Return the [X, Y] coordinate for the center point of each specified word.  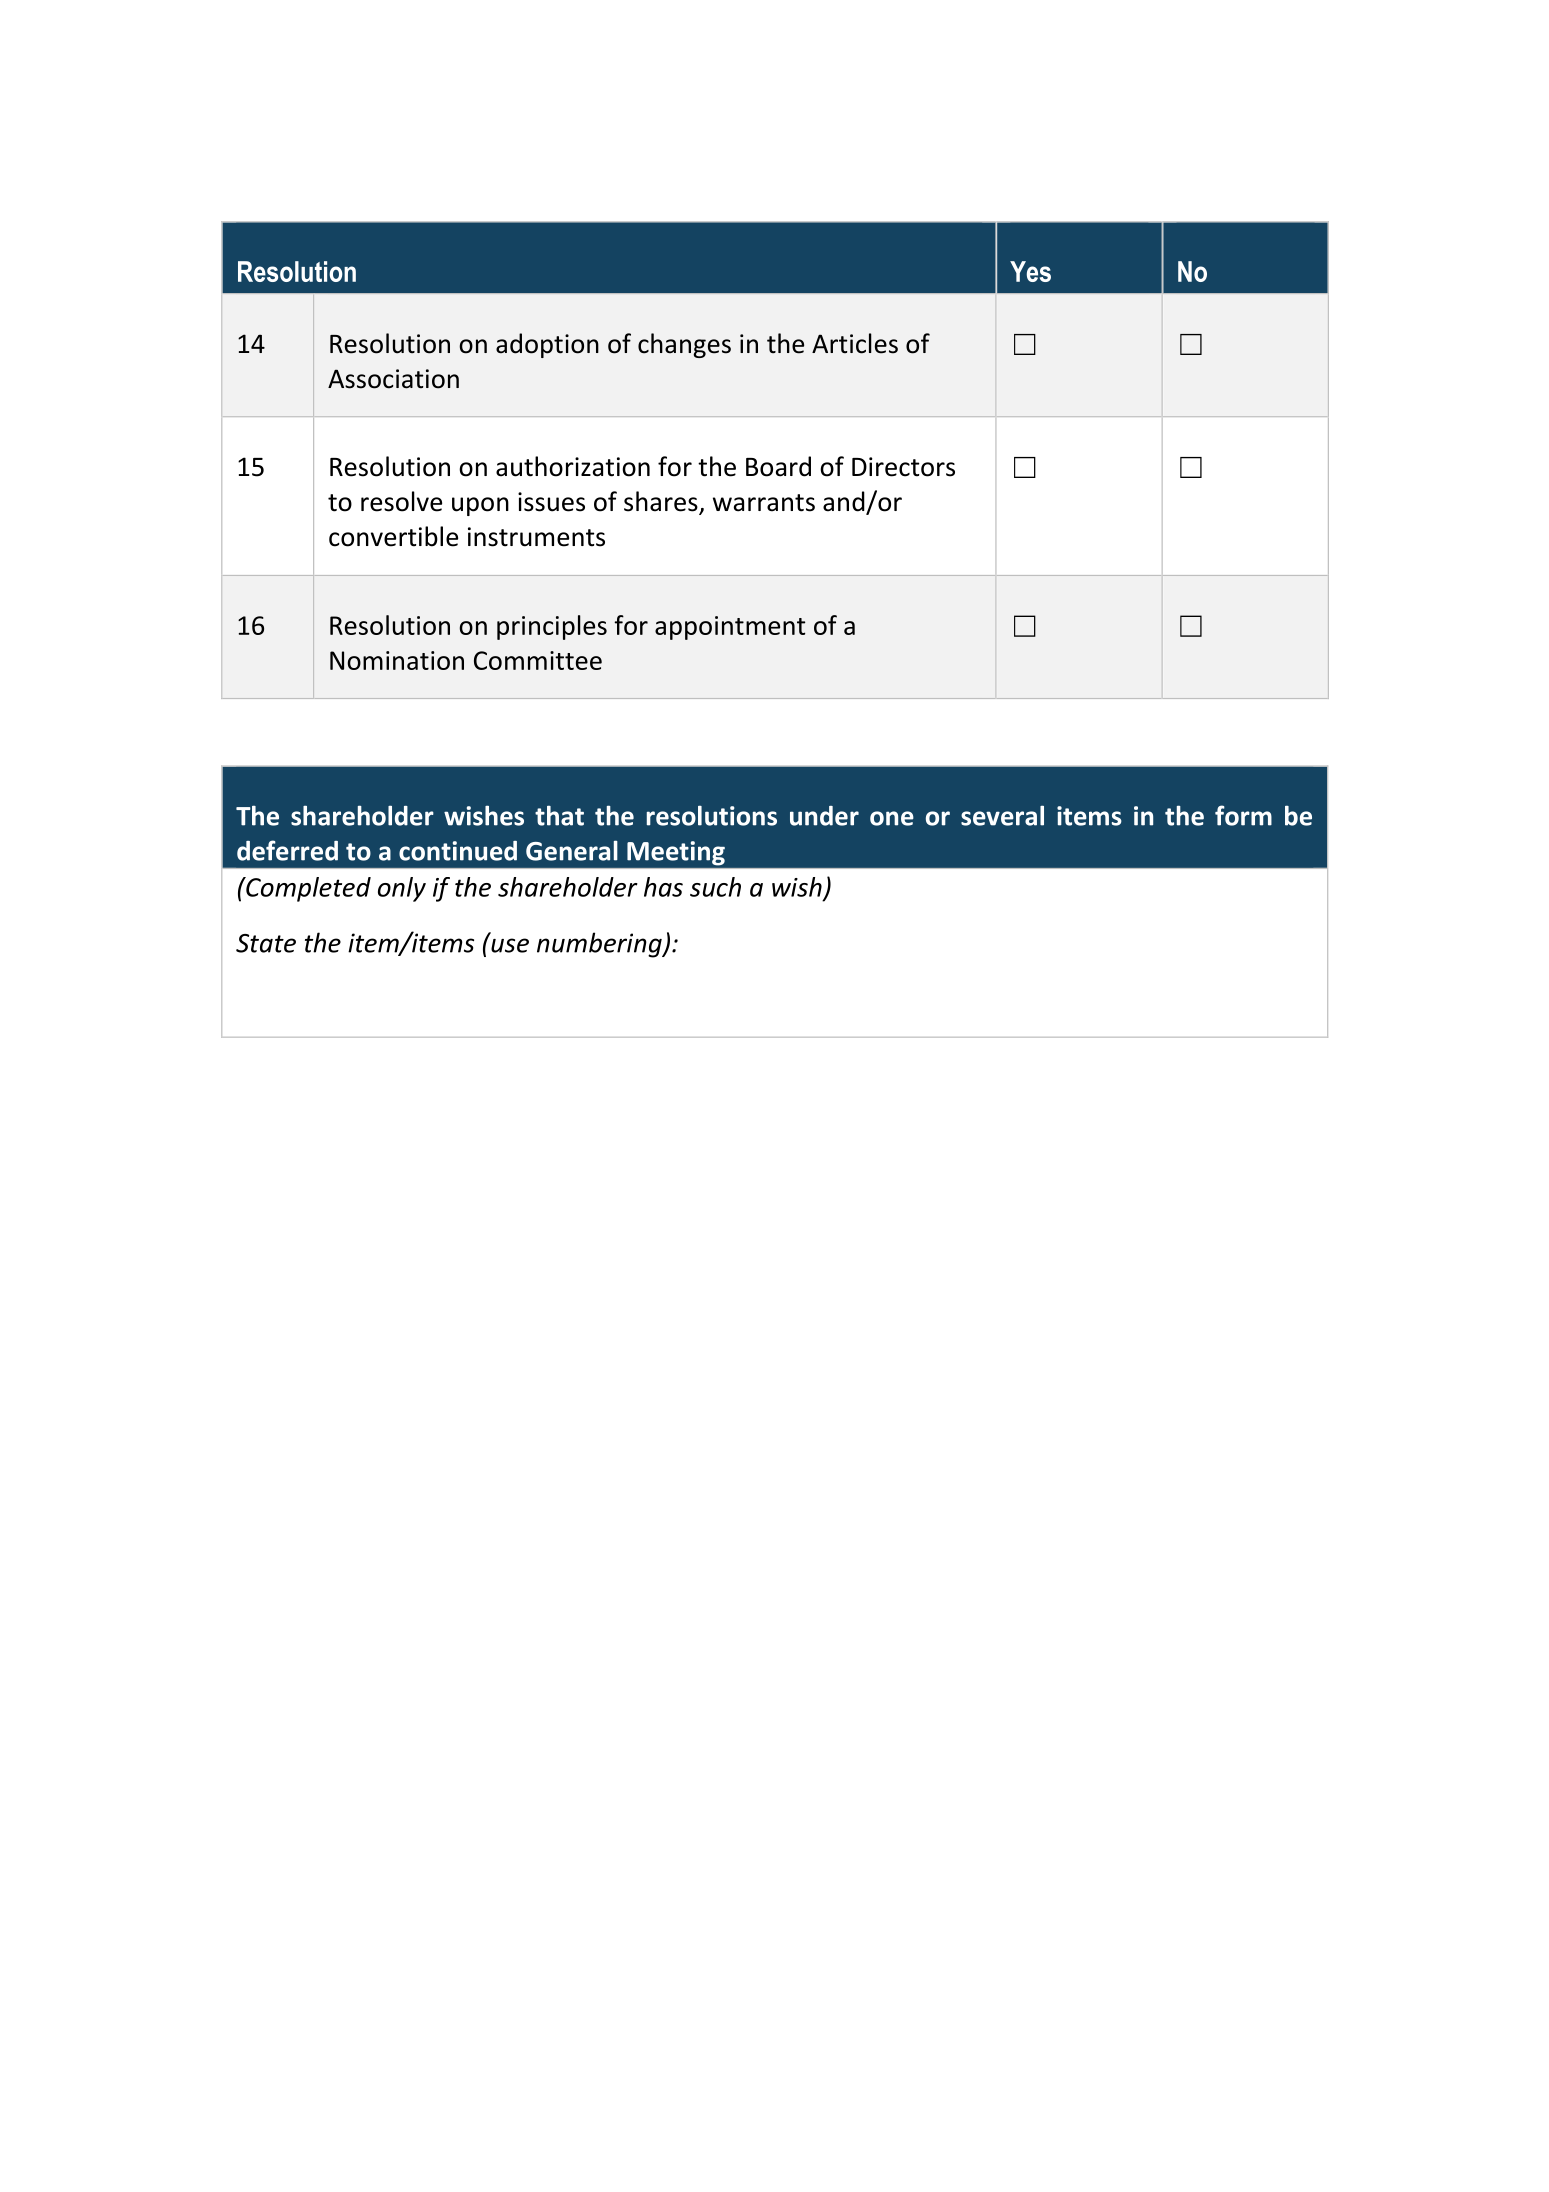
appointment [730, 628]
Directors [903, 467]
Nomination [397, 660]
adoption [547, 345]
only [402, 889]
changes [684, 345]
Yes [1030, 271]
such [715, 887]
